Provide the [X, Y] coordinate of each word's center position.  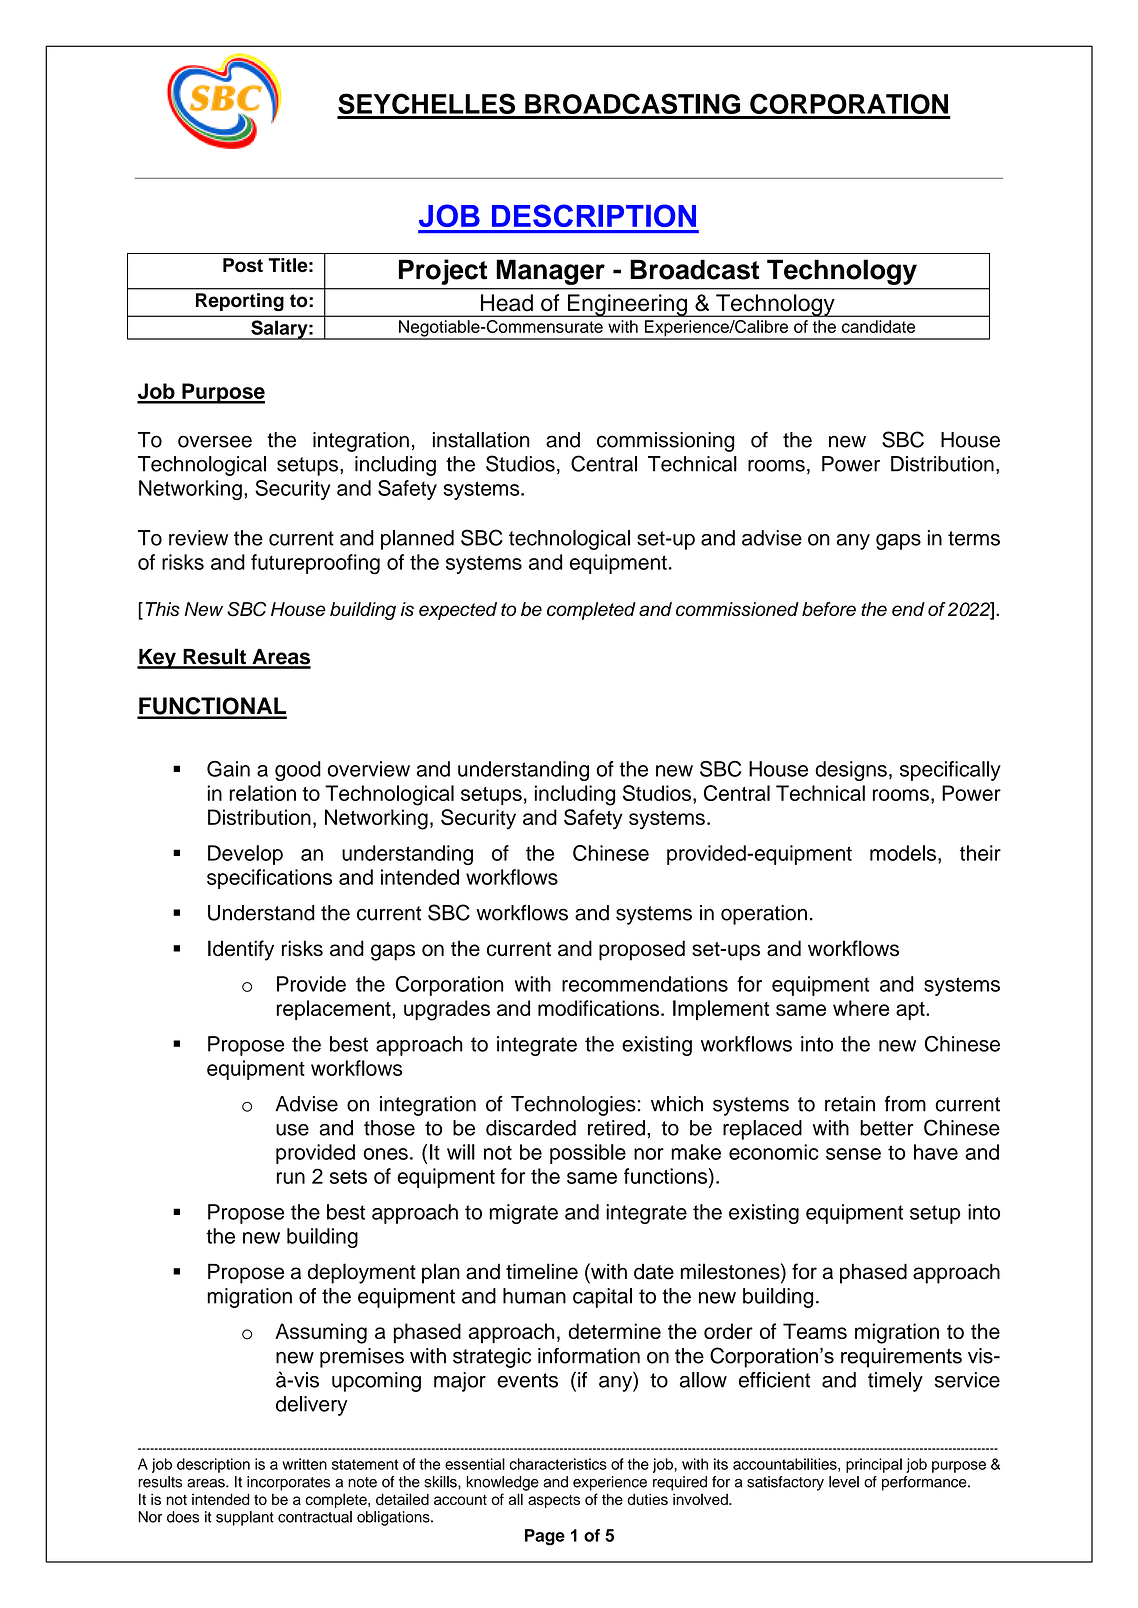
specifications [269, 879]
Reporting [240, 302]
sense [853, 1154]
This [163, 609]
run [291, 1178]
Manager [550, 272]
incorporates [288, 1483]
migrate [523, 1214]
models [903, 853]
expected [458, 611]
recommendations [645, 984]
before [829, 609]
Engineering [627, 305]
